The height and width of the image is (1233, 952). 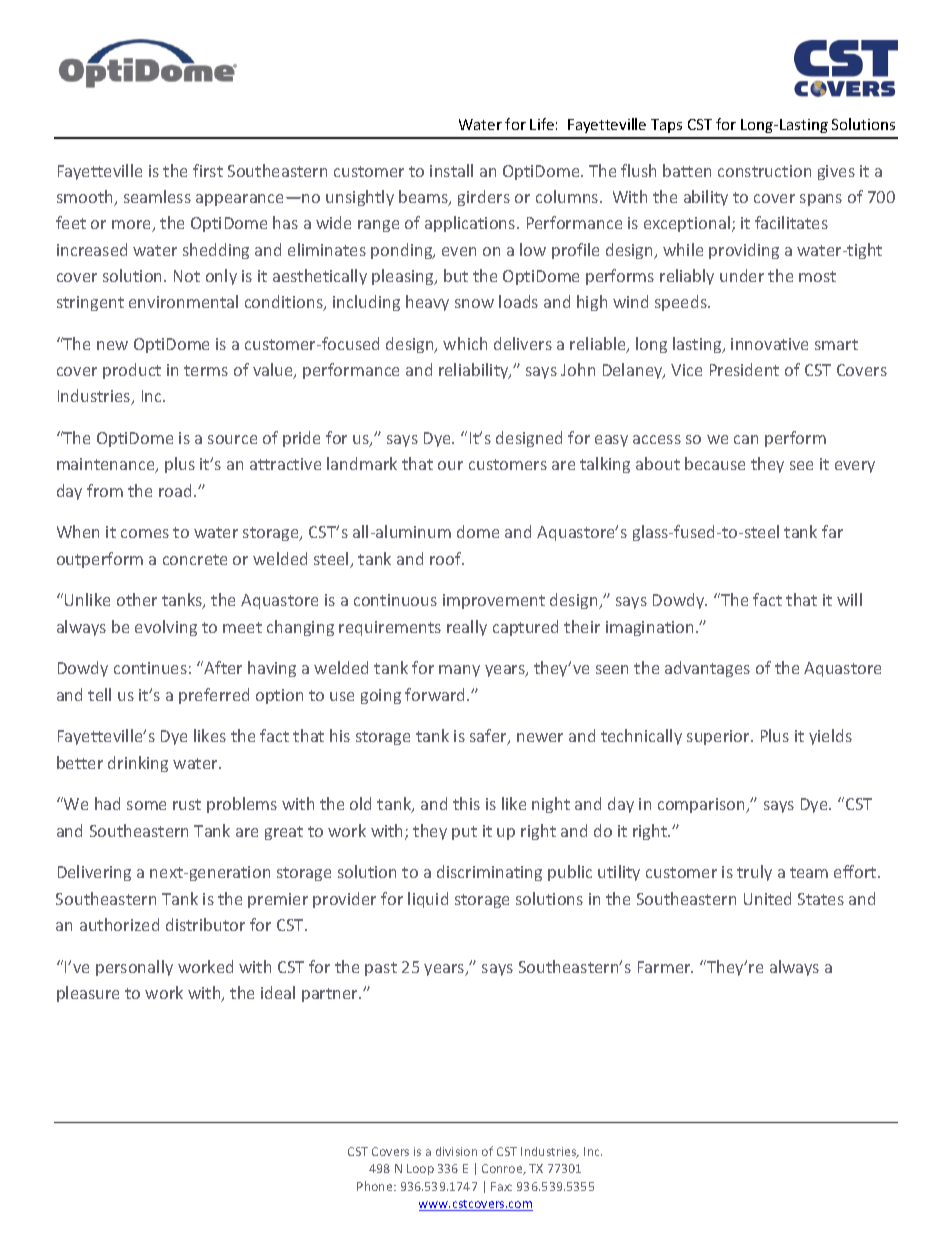 I want to click on some, so click(x=146, y=805).
